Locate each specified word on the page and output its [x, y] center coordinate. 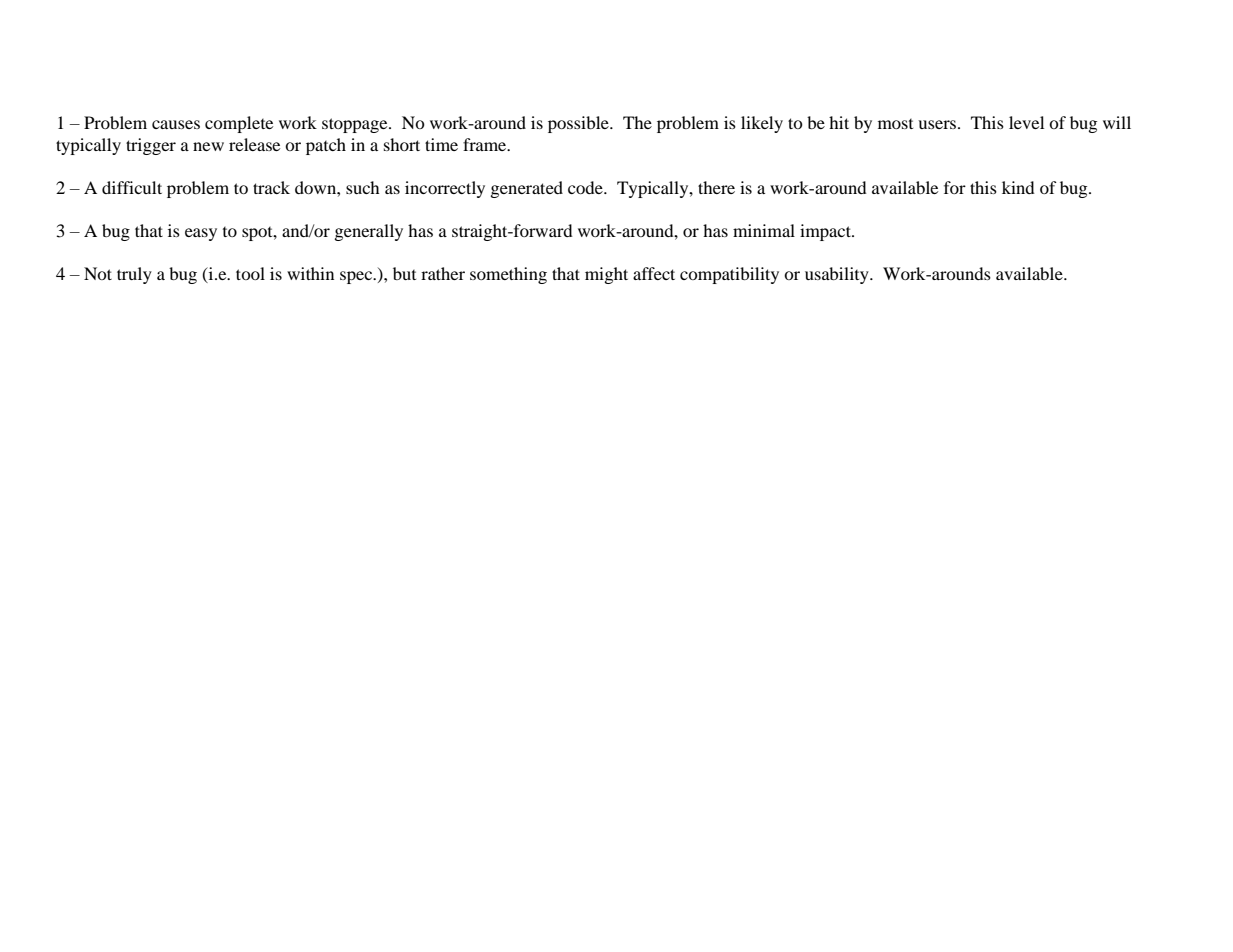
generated [527, 189]
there [716, 187]
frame [486, 144]
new [208, 146]
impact [826, 232]
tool [250, 273]
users [937, 124]
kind [1018, 187]
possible [579, 124]
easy [201, 234]
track [271, 187]
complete [239, 124]
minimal [764, 230]
